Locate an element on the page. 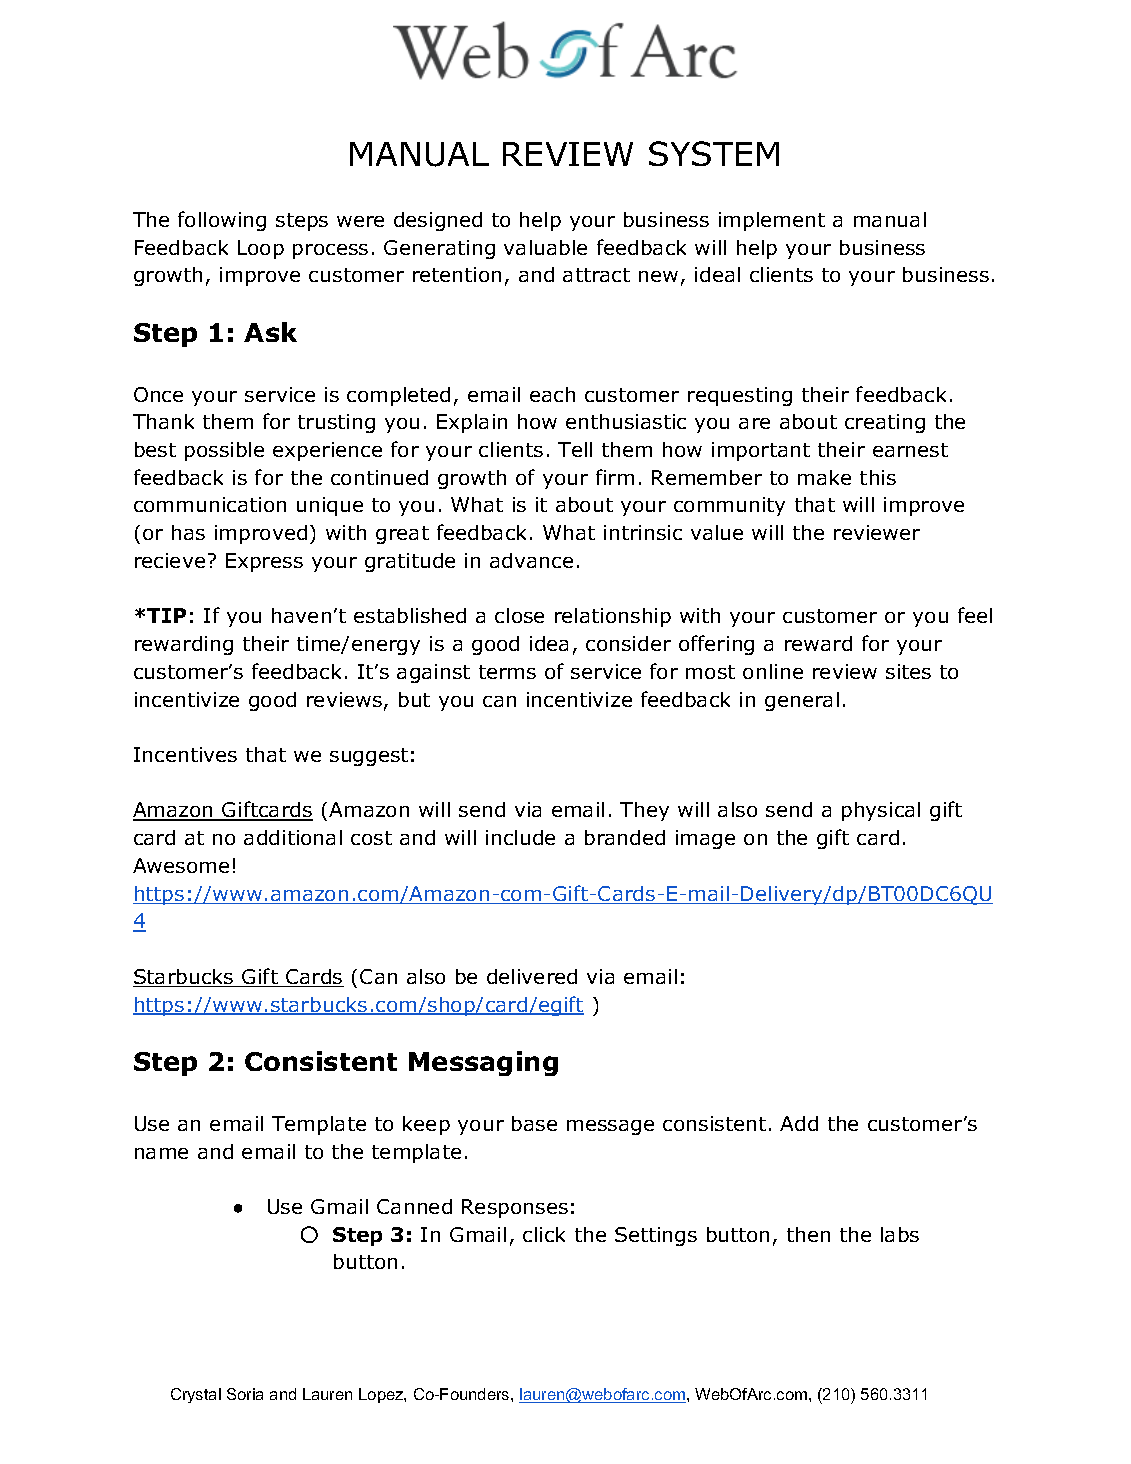 This document has width=1131, height=1464. Express is located at coordinates (264, 562).
